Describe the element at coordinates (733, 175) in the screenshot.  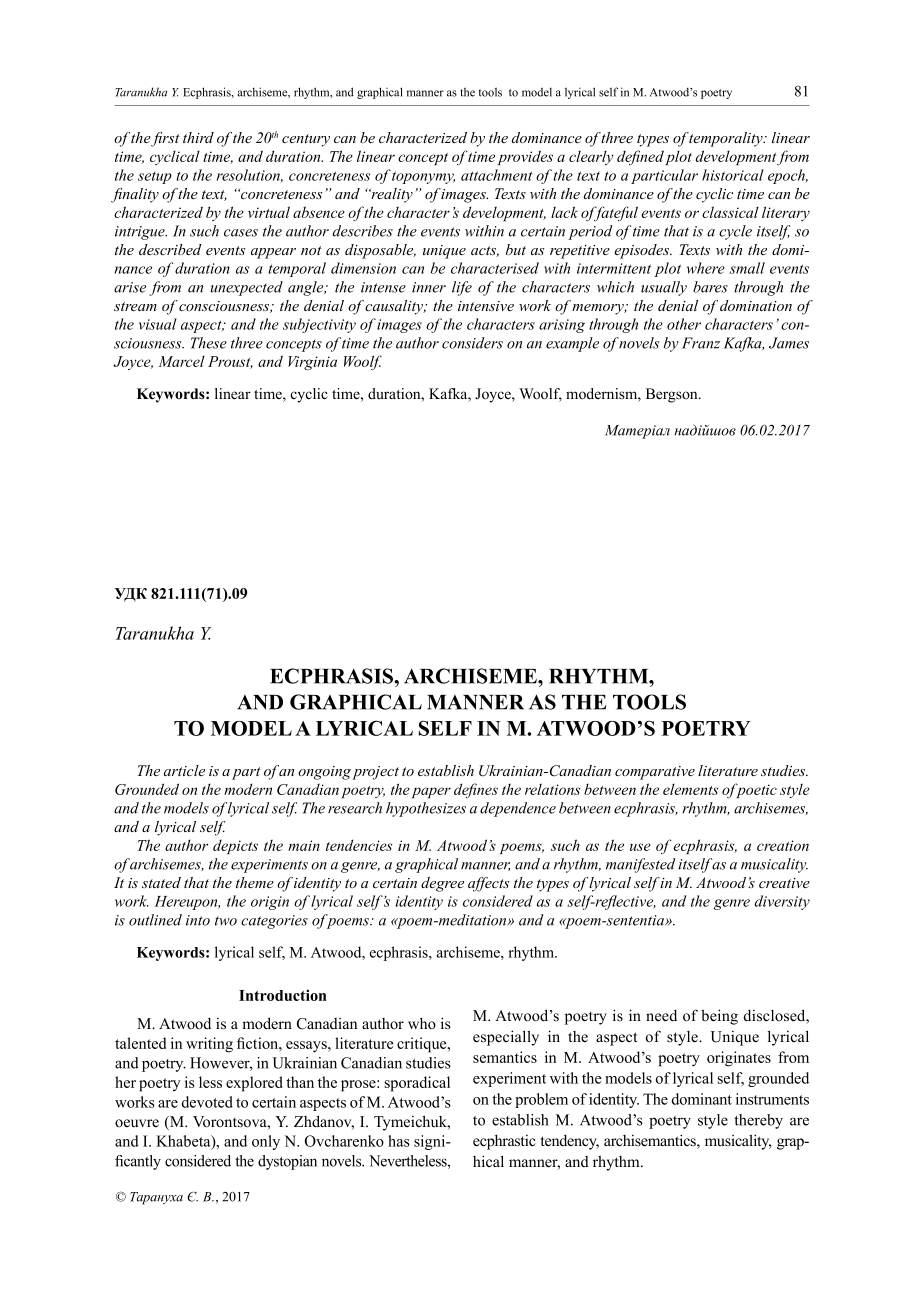
I see `historical` at that location.
